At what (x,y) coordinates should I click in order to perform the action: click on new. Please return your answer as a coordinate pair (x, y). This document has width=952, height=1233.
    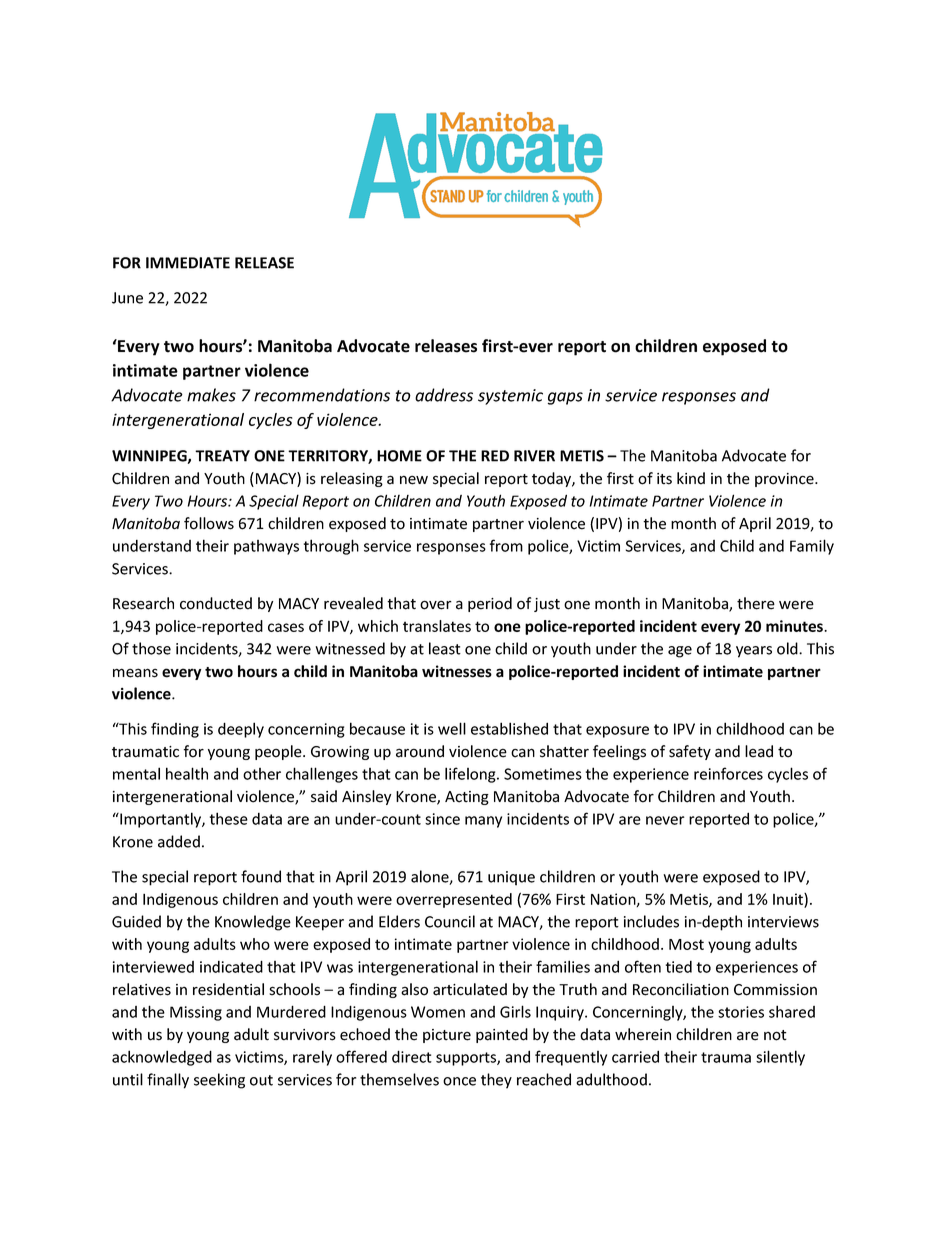
    Looking at the image, I should click on (414, 480).
